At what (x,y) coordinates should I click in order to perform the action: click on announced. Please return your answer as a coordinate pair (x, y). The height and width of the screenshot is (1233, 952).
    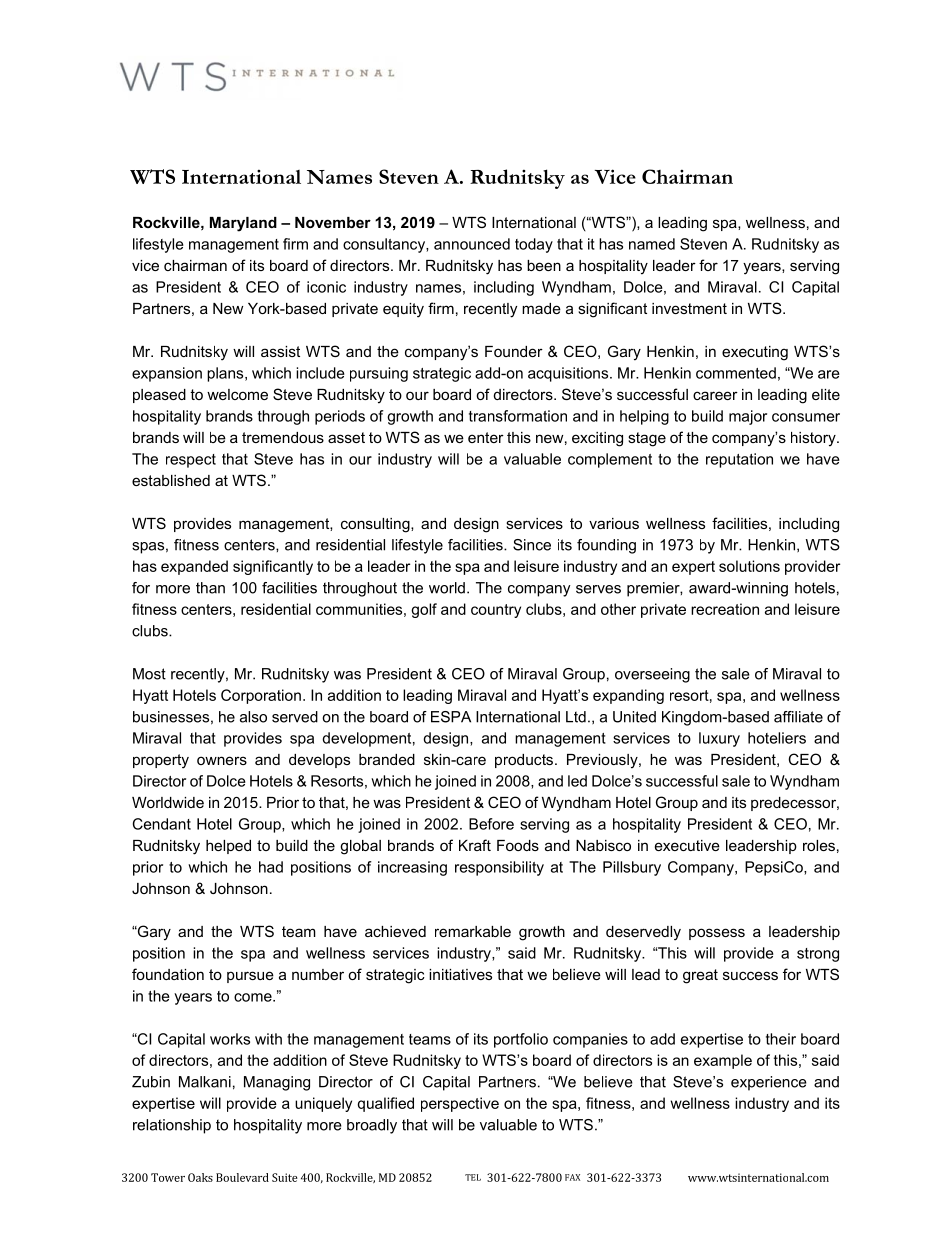
    Looking at the image, I should click on (472, 244).
